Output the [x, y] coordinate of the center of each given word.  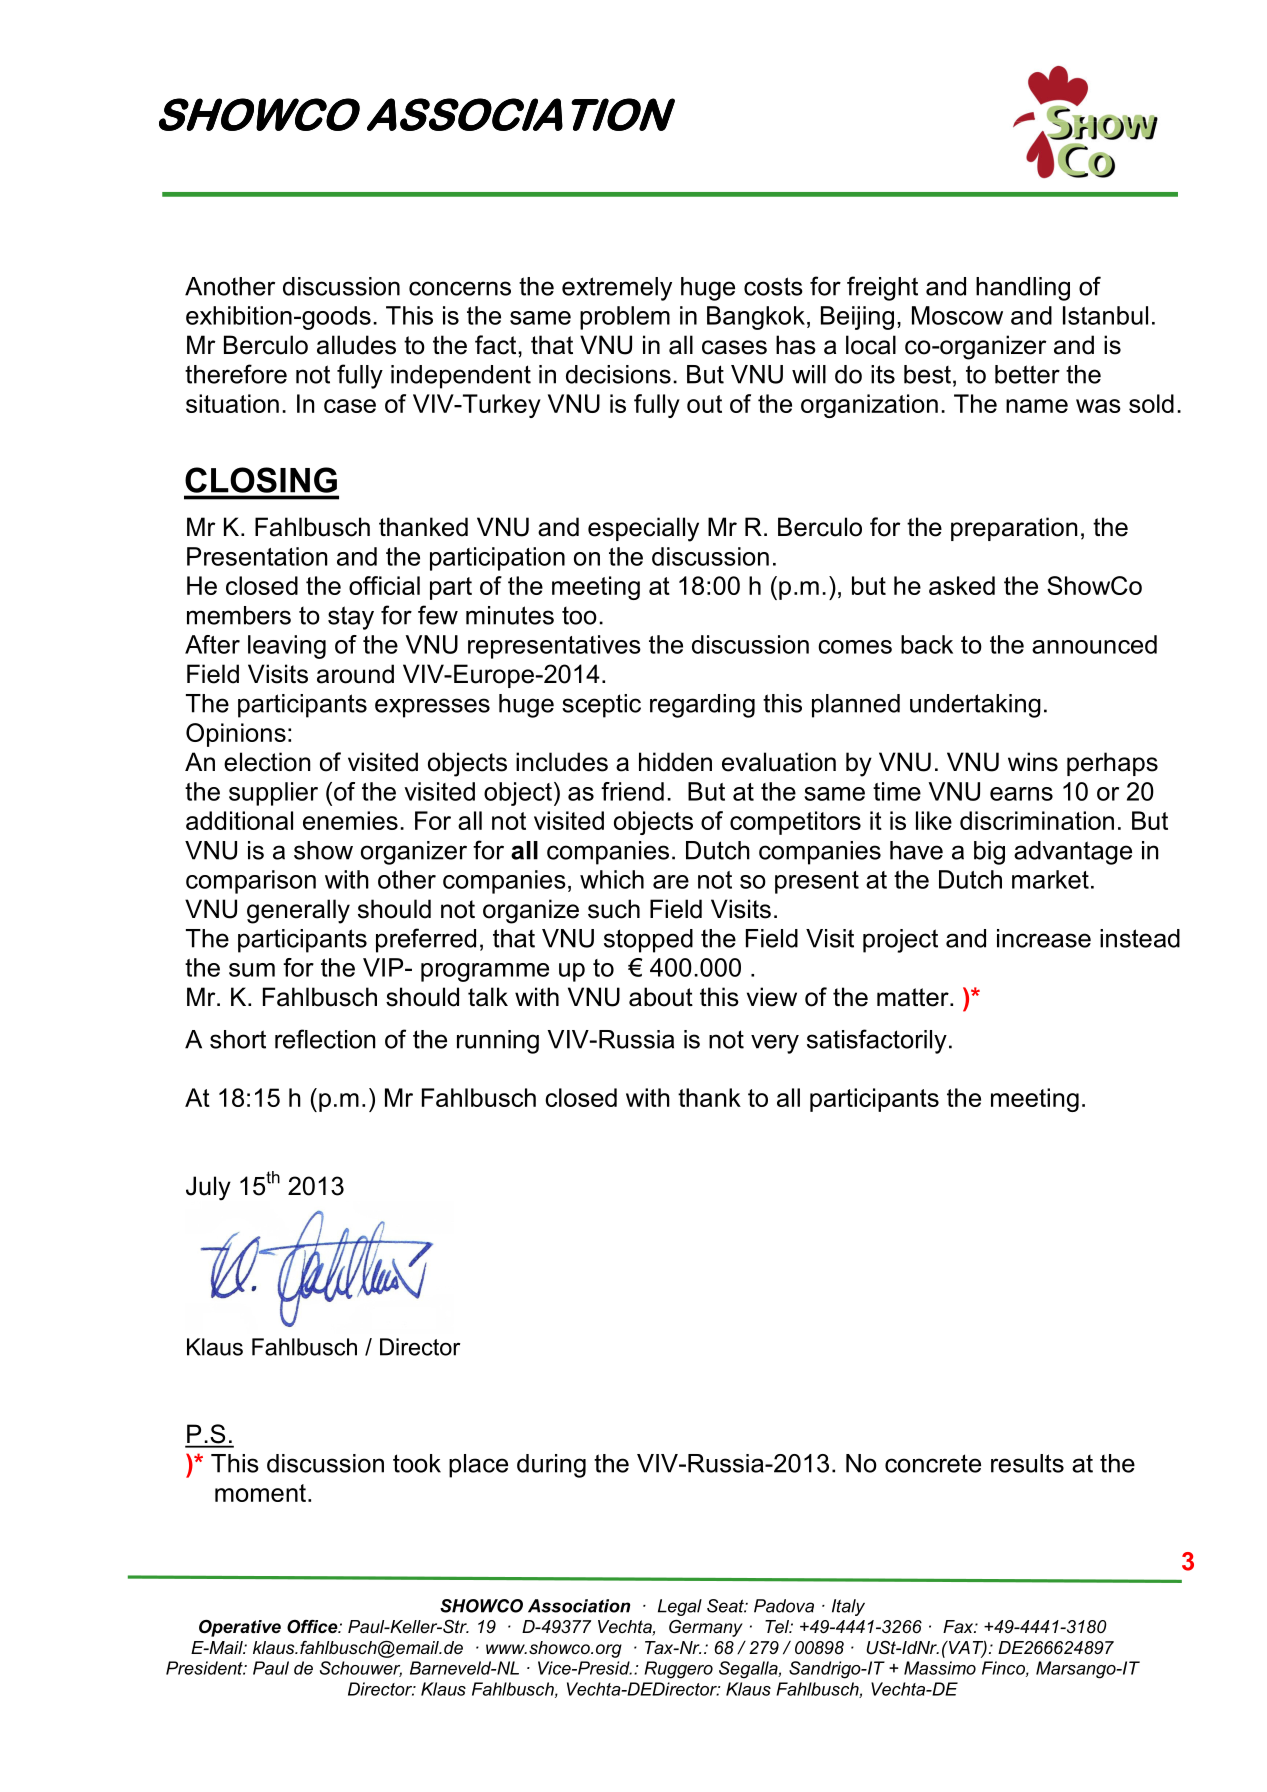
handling [1023, 289]
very [775, 1044]
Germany [706, 1628]
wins [1033, 762]
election [267, 762]
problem [625, 318]
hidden [675, 762]
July [208, 1188]
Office [313, 1627]
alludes [356, 345]
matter [914, 997]
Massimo [940, 1668]
